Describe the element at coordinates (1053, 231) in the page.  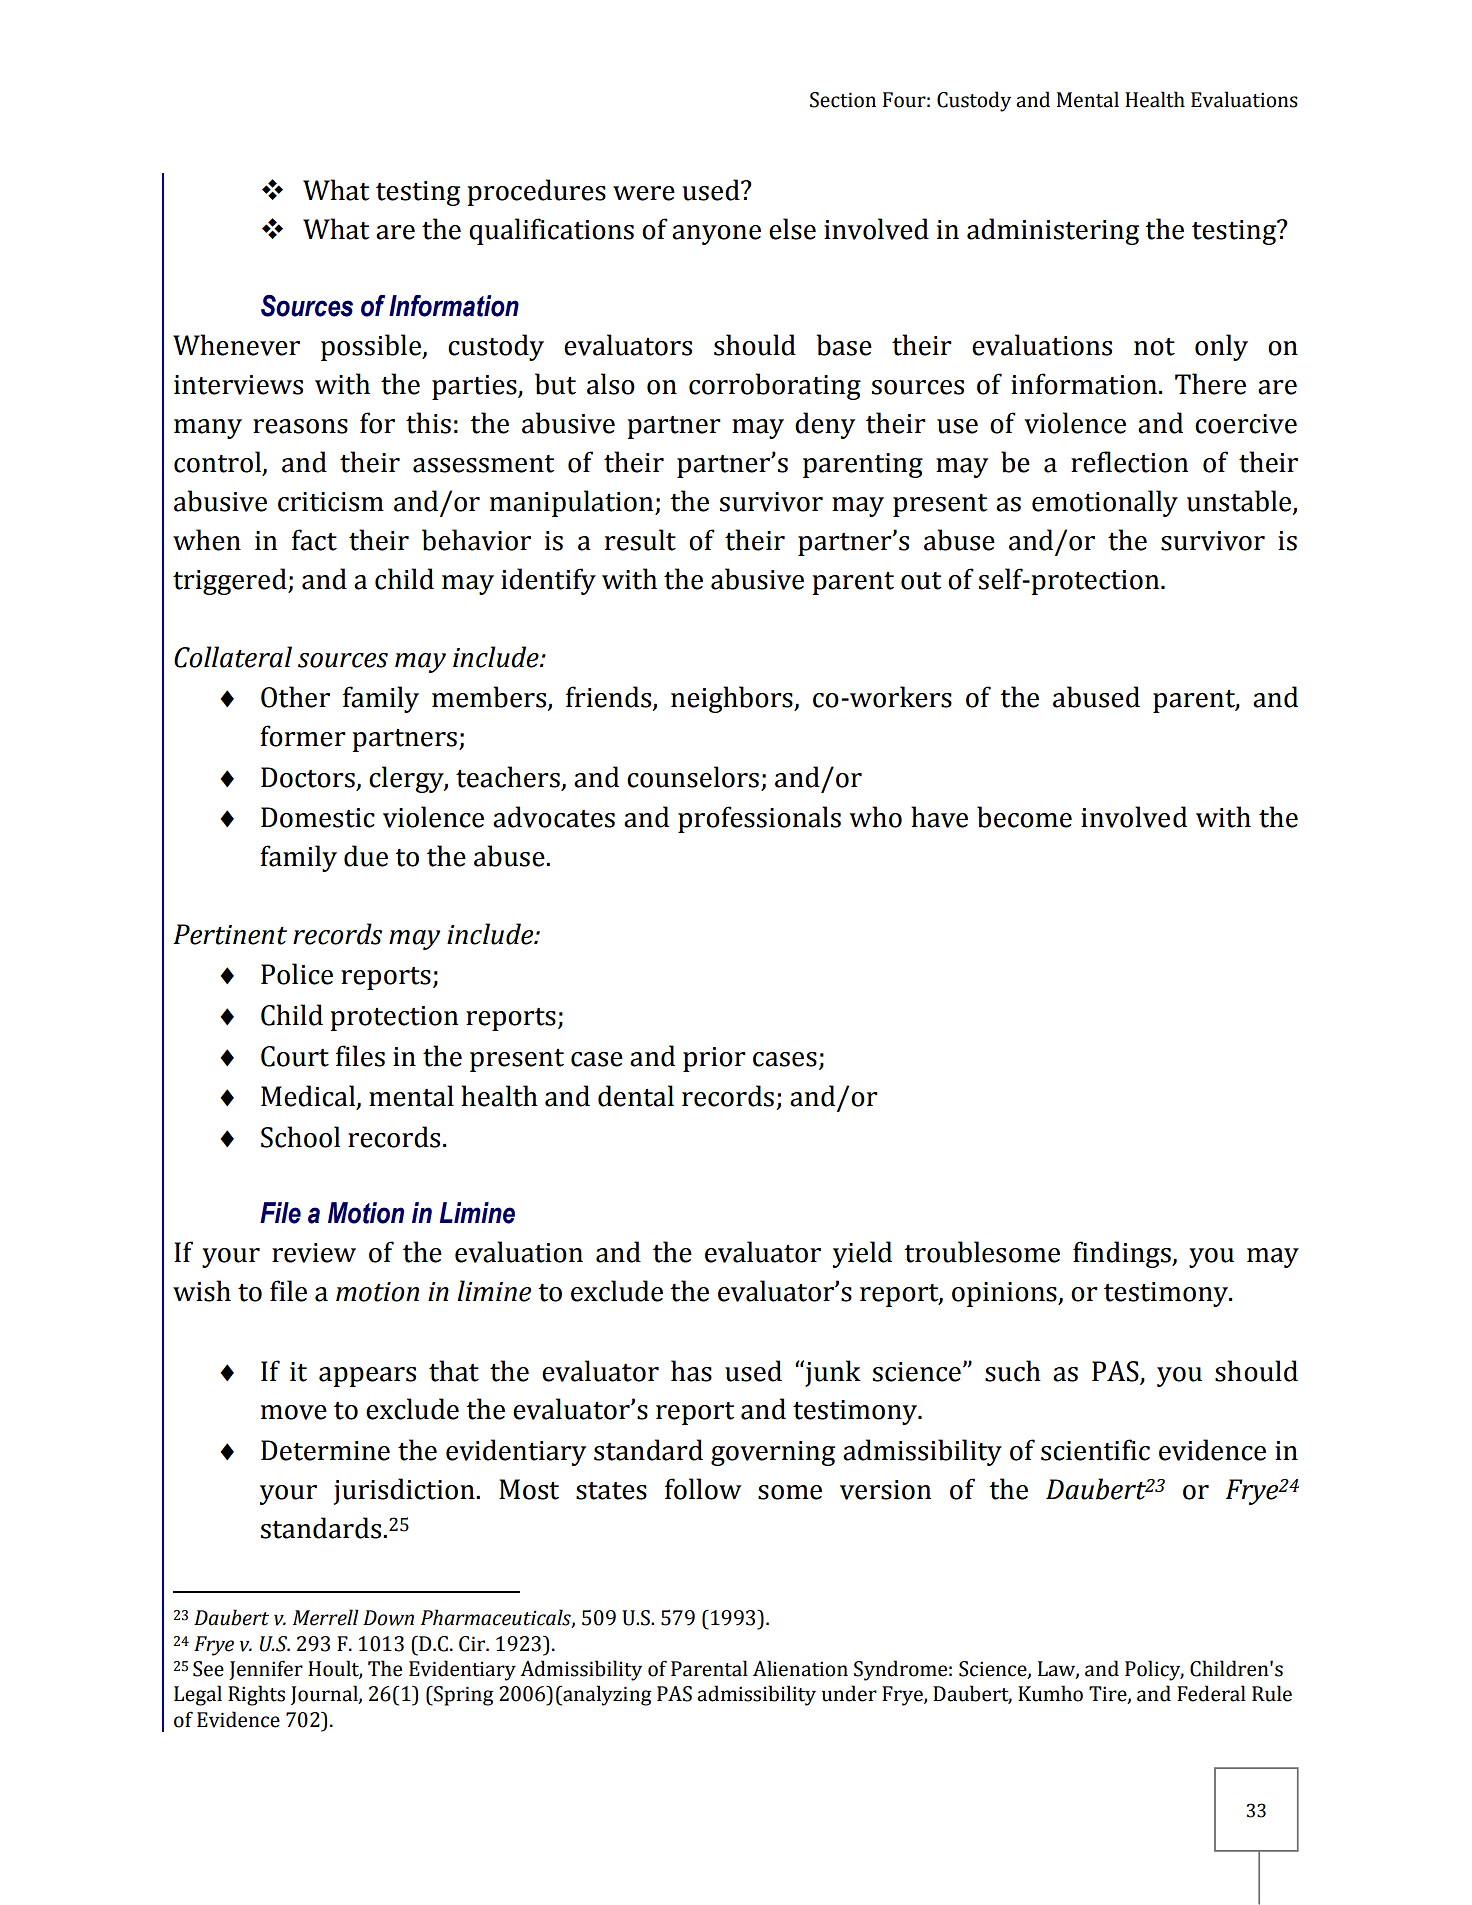
I see `administering` at that location.
